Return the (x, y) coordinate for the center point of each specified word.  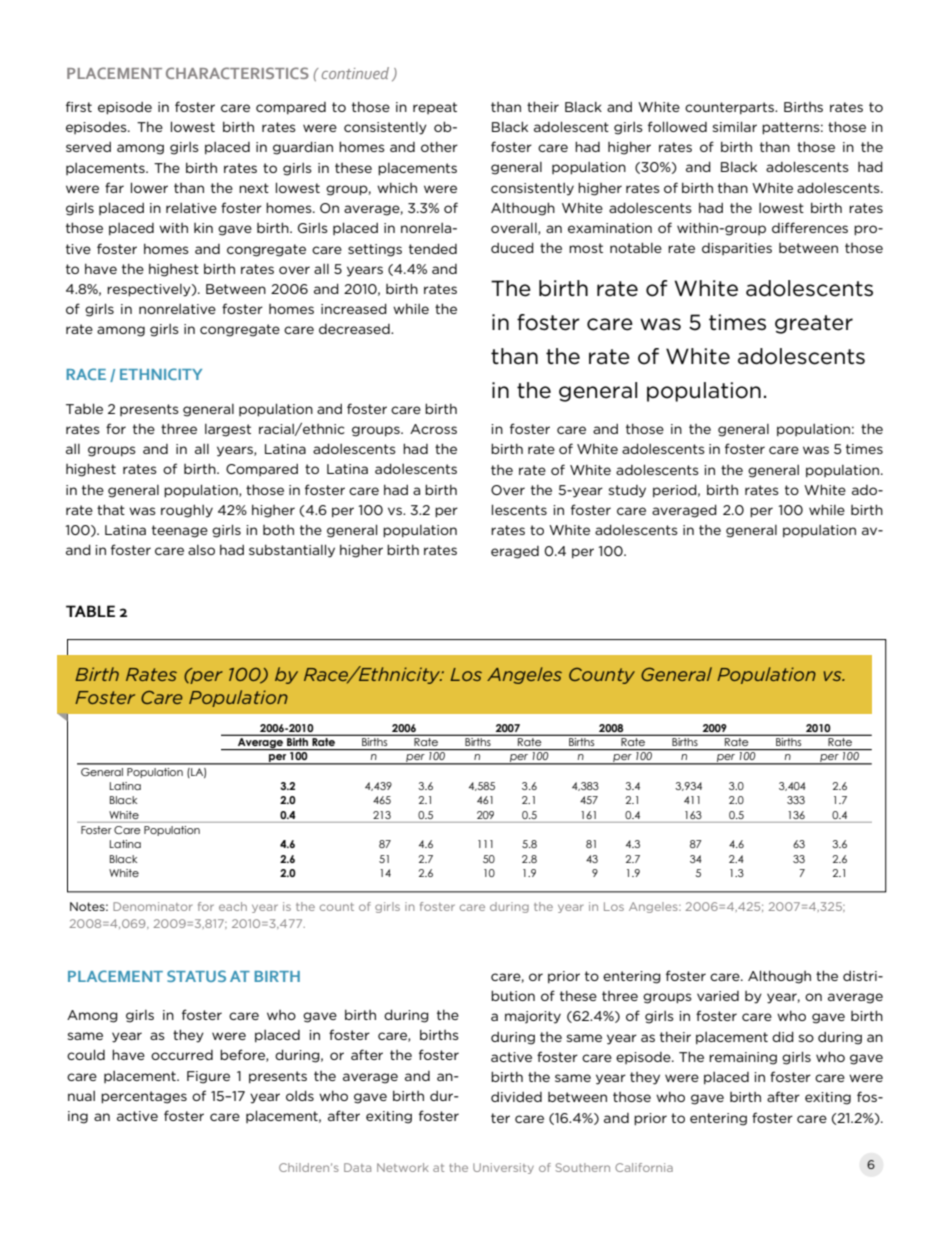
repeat (435, 108)
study (627, 491)
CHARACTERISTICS (237, 73)
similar (735, 126)
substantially (292, 551)
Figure (208, 1077)
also (201, 550)
